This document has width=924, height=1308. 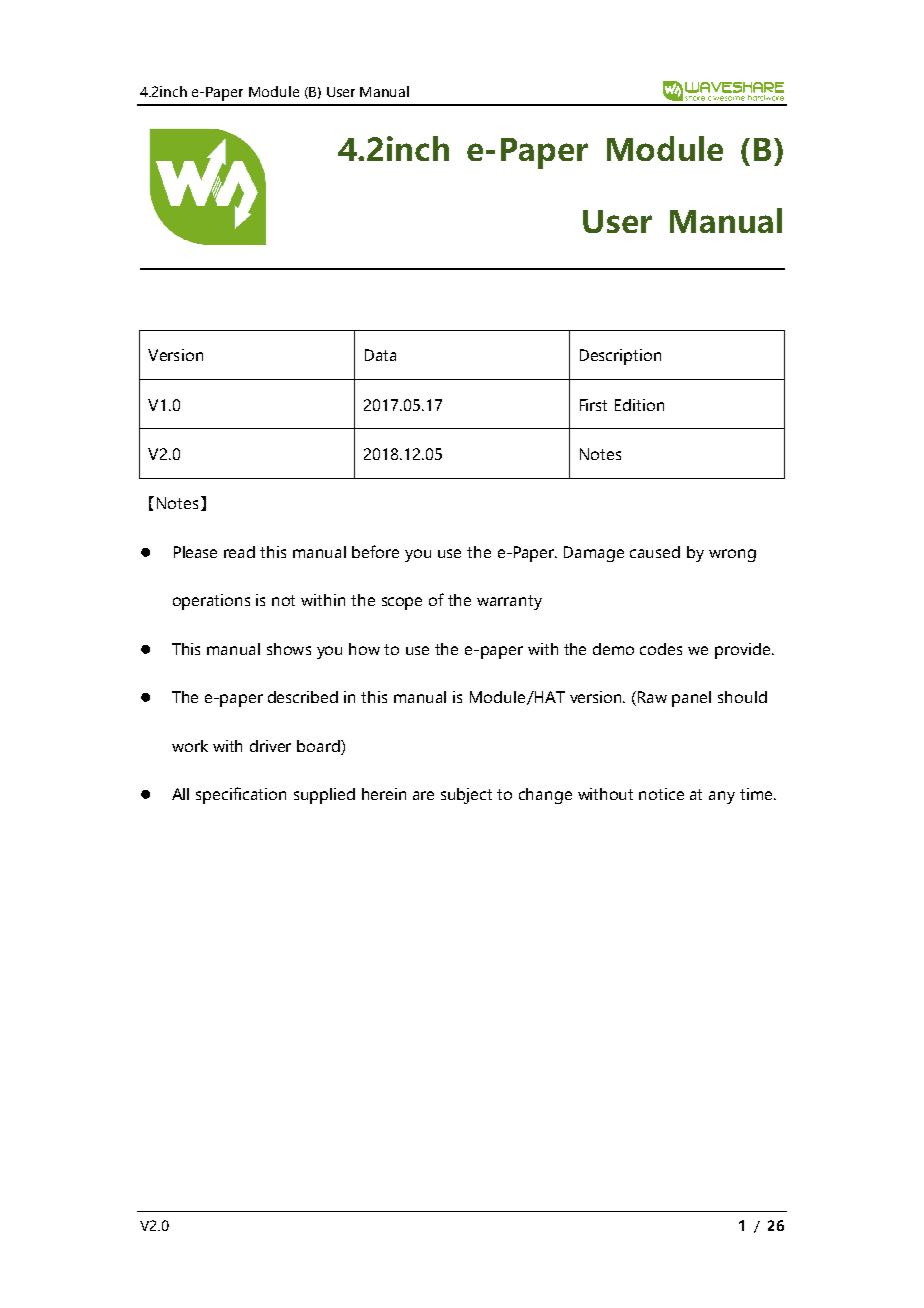 I want to click on wrong, so click(x=732, y=555).
